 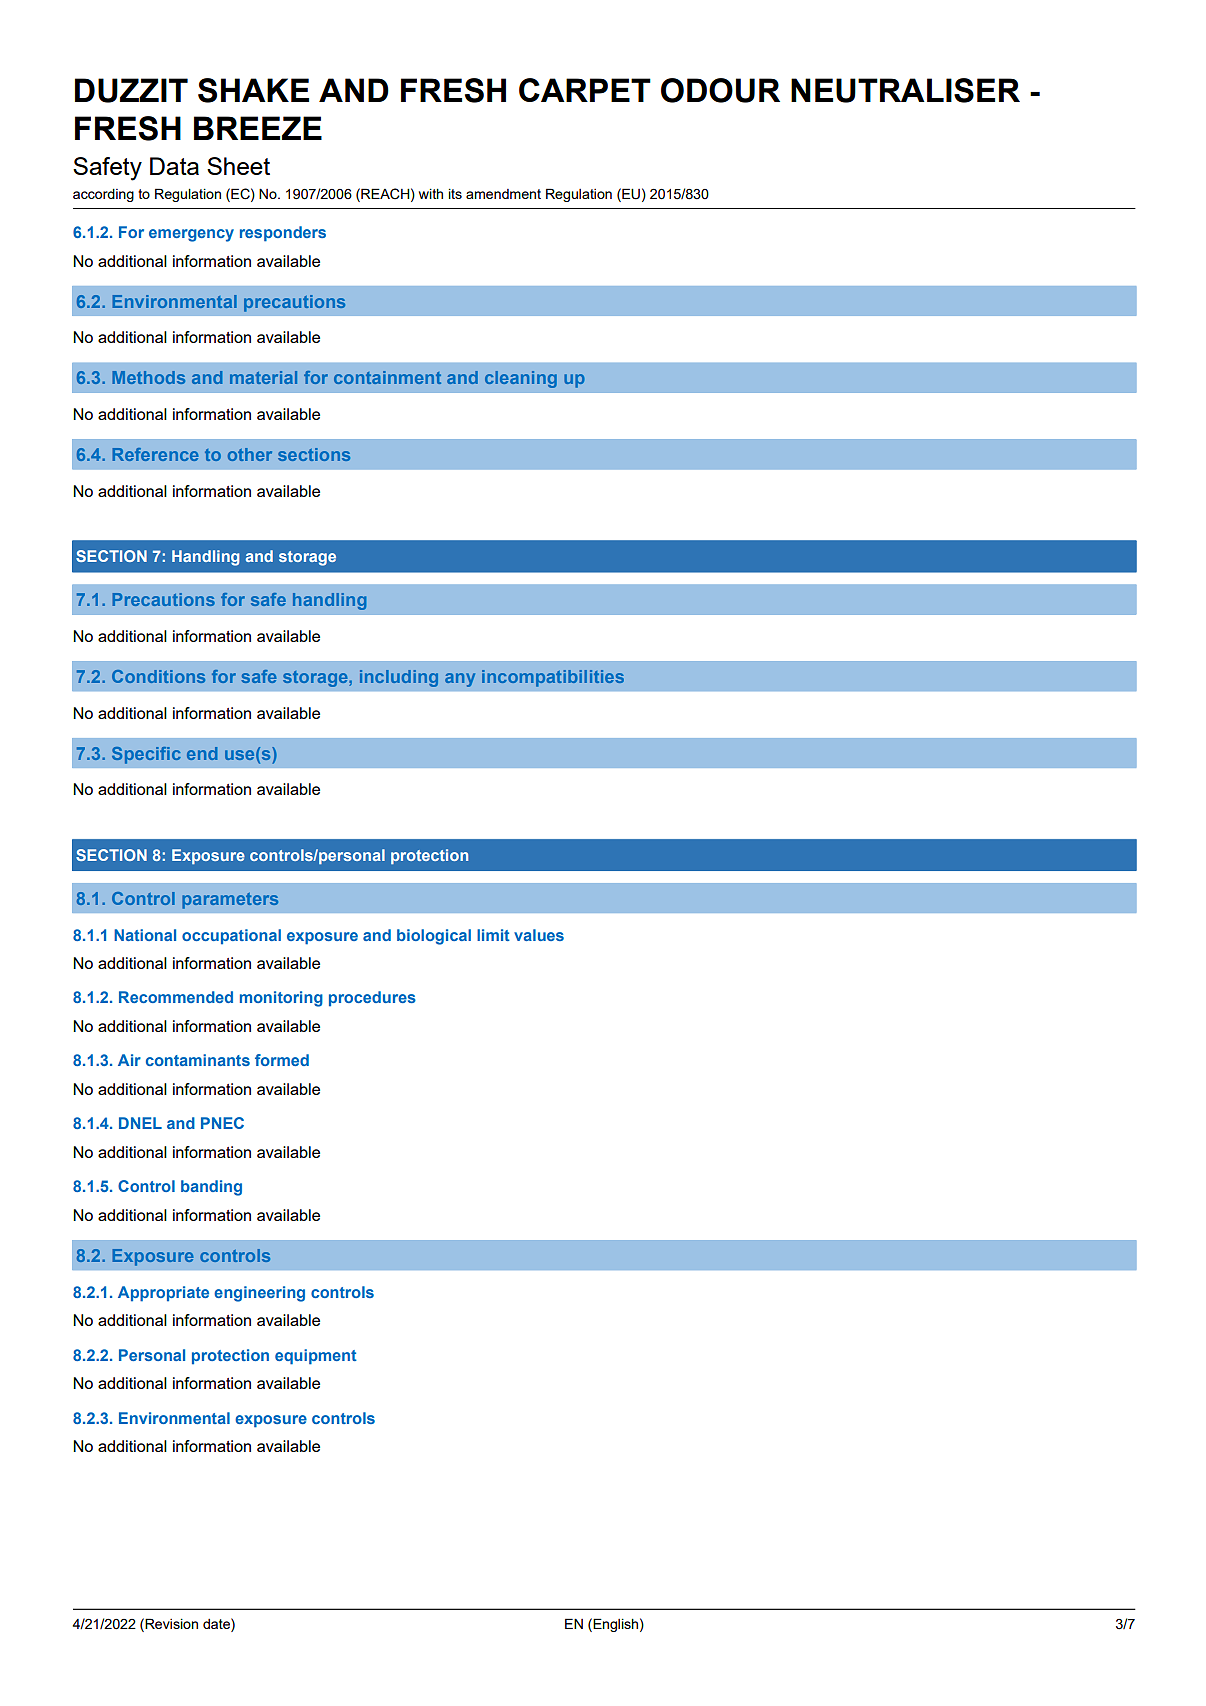 What do you see at coordinates (521, 379) in the screenshot?
I see `cleaning` at bounding box center [521, 379].
